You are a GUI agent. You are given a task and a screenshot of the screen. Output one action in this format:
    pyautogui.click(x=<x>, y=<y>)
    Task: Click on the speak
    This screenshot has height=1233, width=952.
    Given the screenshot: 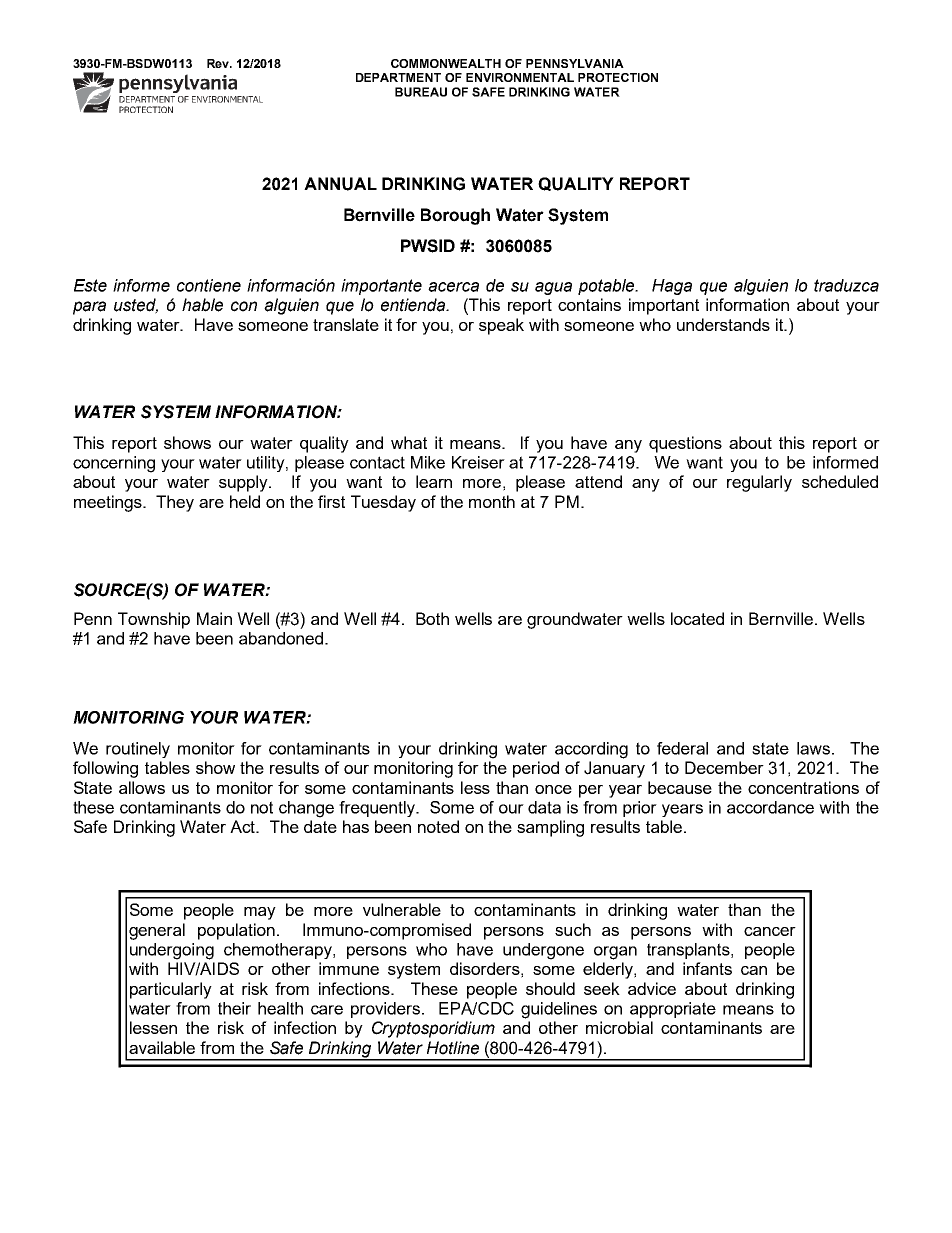 What is the action you would take?
    pyautogui.click(x=501, y=326)
